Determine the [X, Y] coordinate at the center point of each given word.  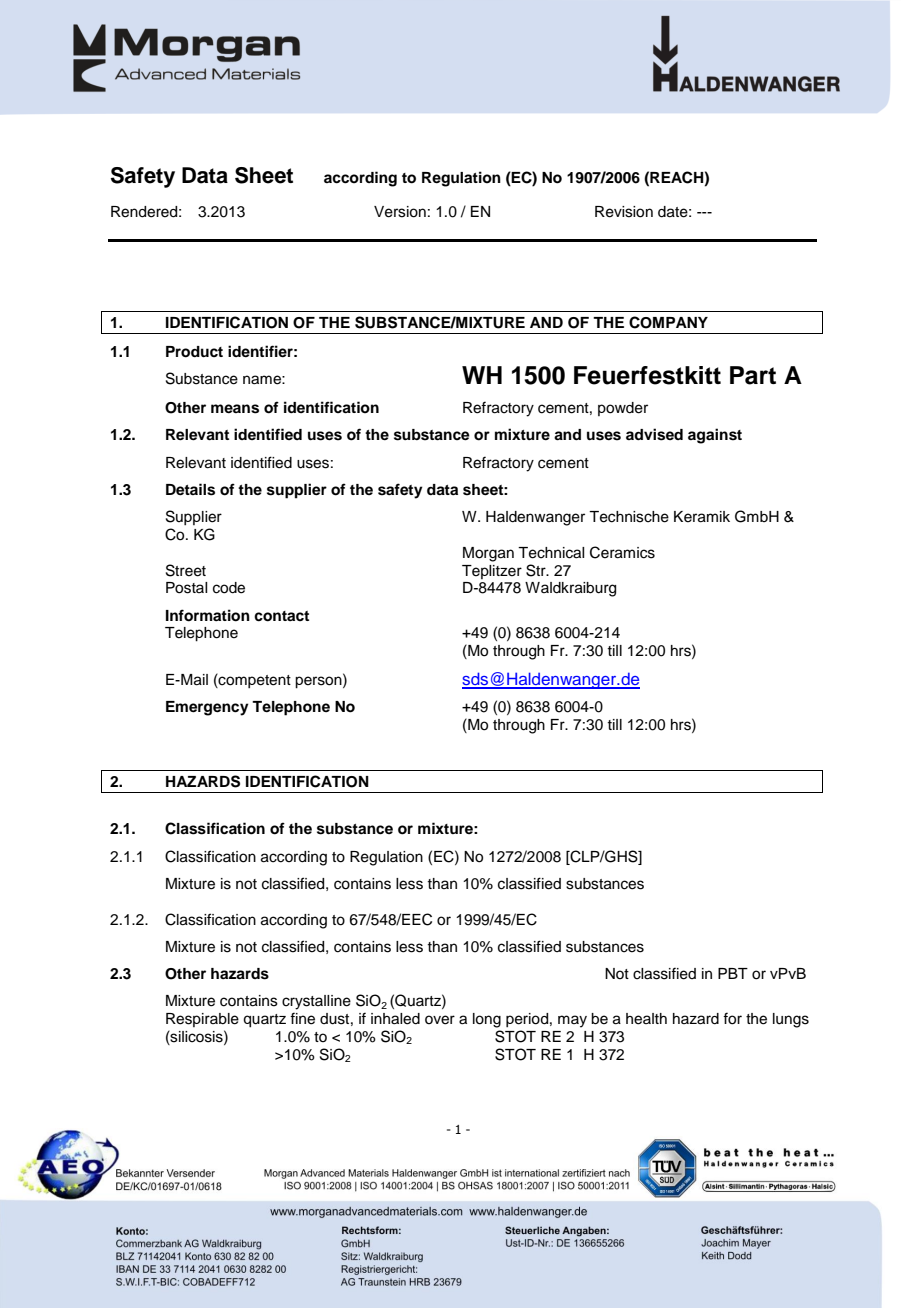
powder [623, 409]
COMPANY [668, 322]
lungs [791, 1020]
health [646, 1019]
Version [400, 212]
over [440, 1020]
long [487, 1020]
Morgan [488, 554]
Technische [629, 517]
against [715, 436]
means [235, 409]
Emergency [207, 708]
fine [302, 1018]
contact [281, 616]
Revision [624, 212]
